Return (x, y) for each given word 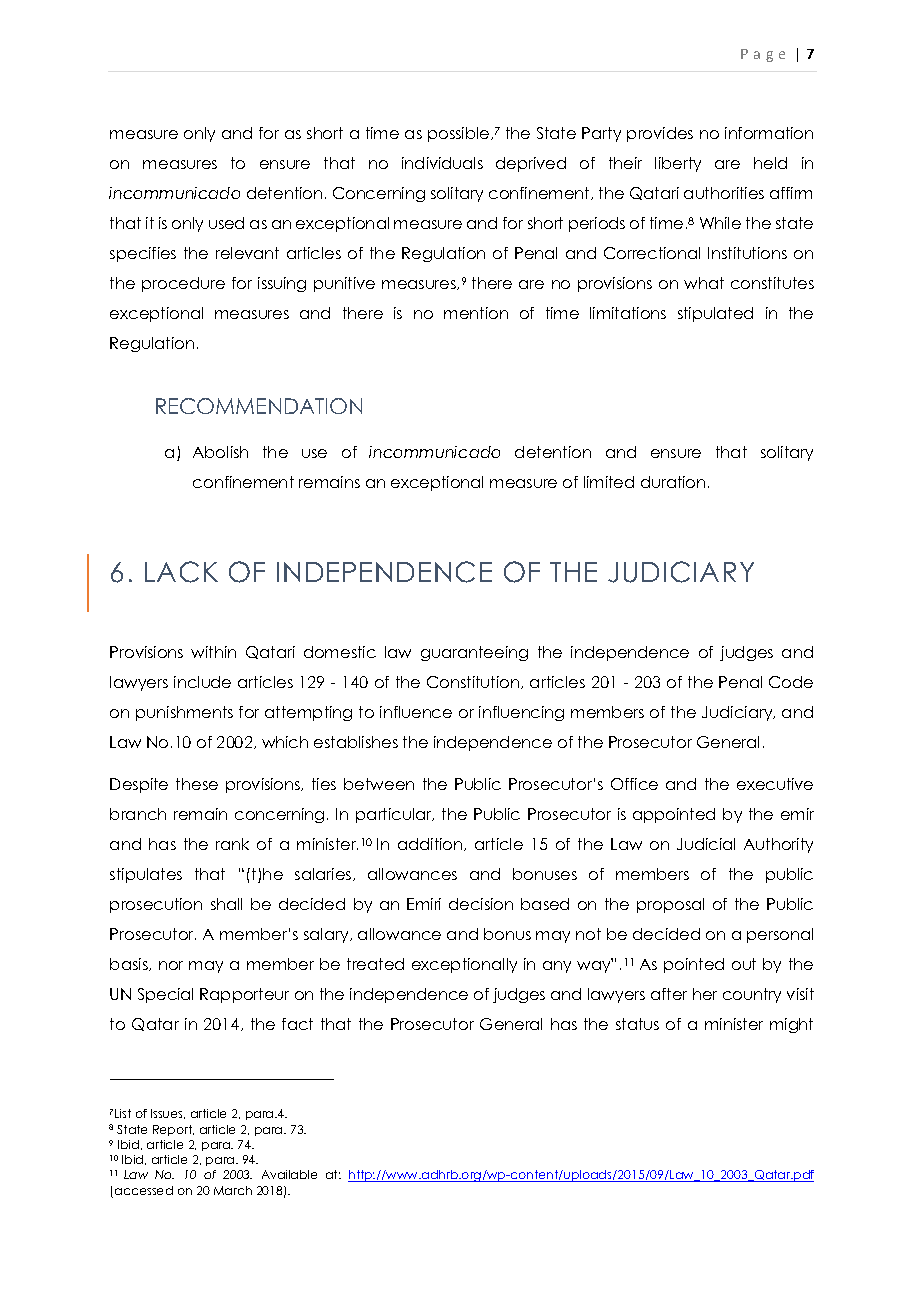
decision (481, 904)
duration (673, 482)
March (233, 1190)
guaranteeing (474, 653)
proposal (670, 905)
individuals (442, 163)
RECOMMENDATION (259, 406)
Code (791, 682)
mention (476, 313)
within (213, 652)
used (226, 223)
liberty (678, 164)
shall (226, 904)
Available (289, 1174)
